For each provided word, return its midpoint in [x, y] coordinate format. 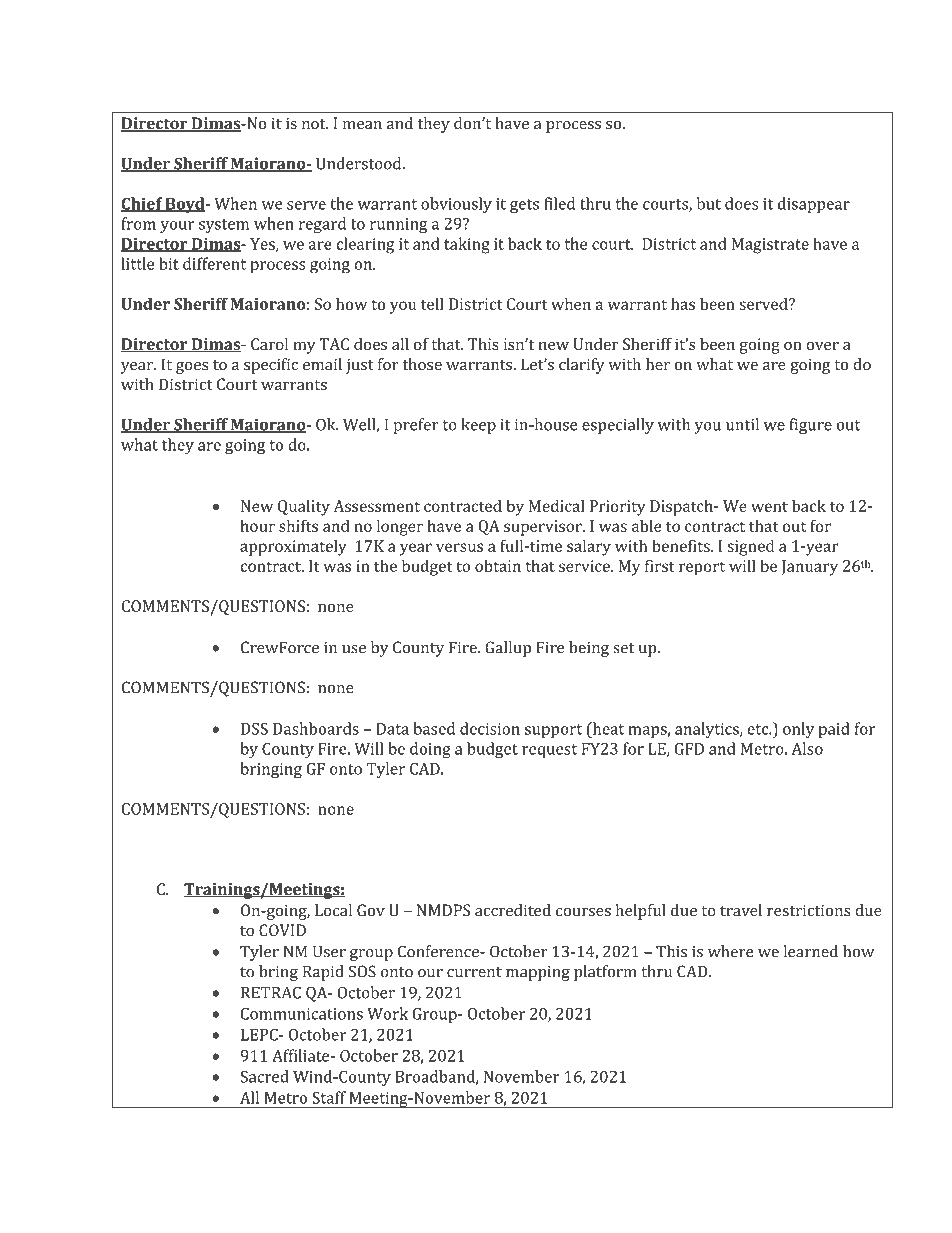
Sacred [265, 1076]
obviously [456, 205]
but [708, 203]
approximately [293, 547]
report [702, 568]
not [315, 124]
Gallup [508, 649]
